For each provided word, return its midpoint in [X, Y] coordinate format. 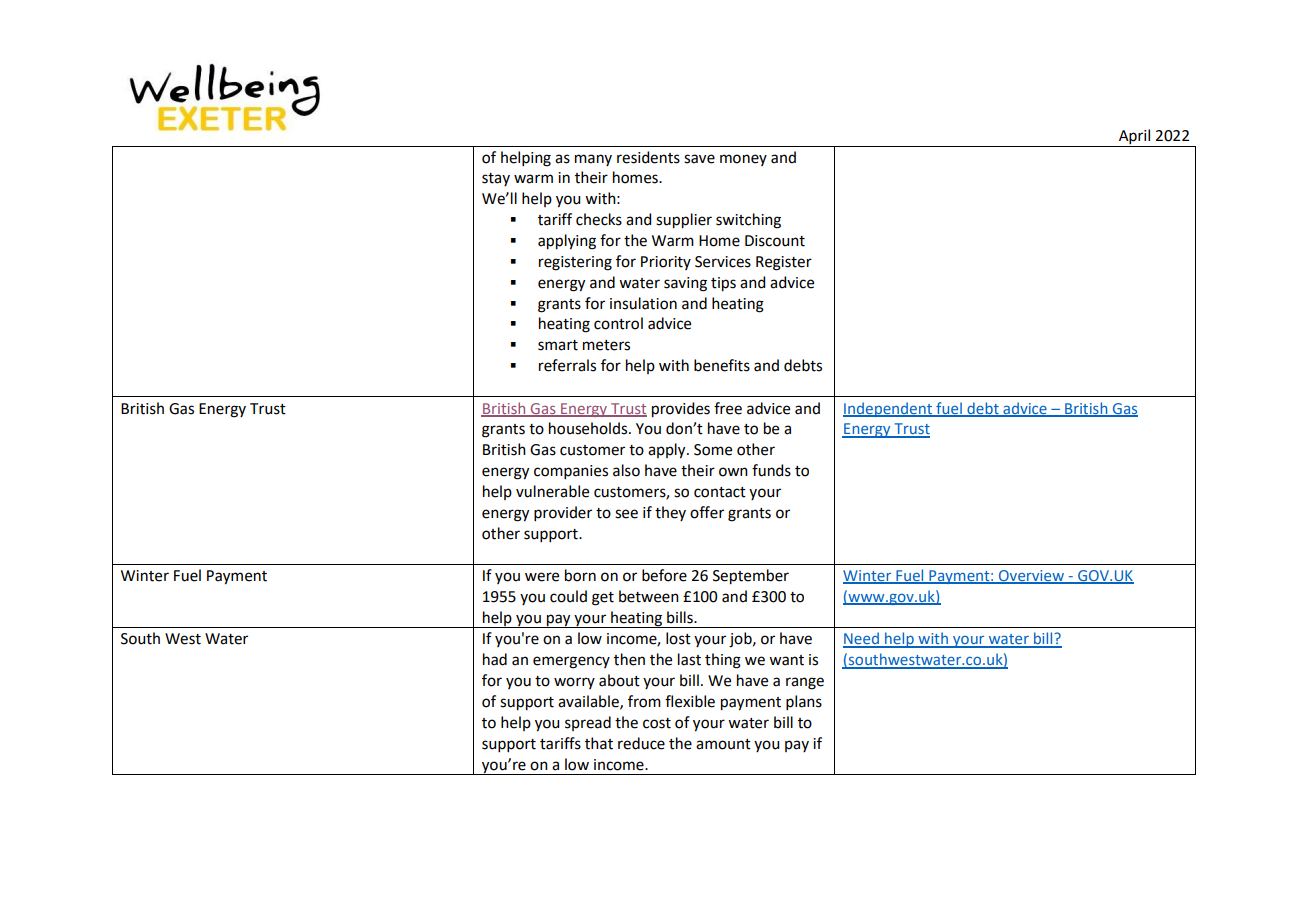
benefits [722, 365]
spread [588, 723]
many [593, 160]
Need [862, 639]
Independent [888, 409]
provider [563, 513]
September [751, 577]
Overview [1031, 577]
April [1135, 138]
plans [804, 702]
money [743, 160]
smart [558, 345]
